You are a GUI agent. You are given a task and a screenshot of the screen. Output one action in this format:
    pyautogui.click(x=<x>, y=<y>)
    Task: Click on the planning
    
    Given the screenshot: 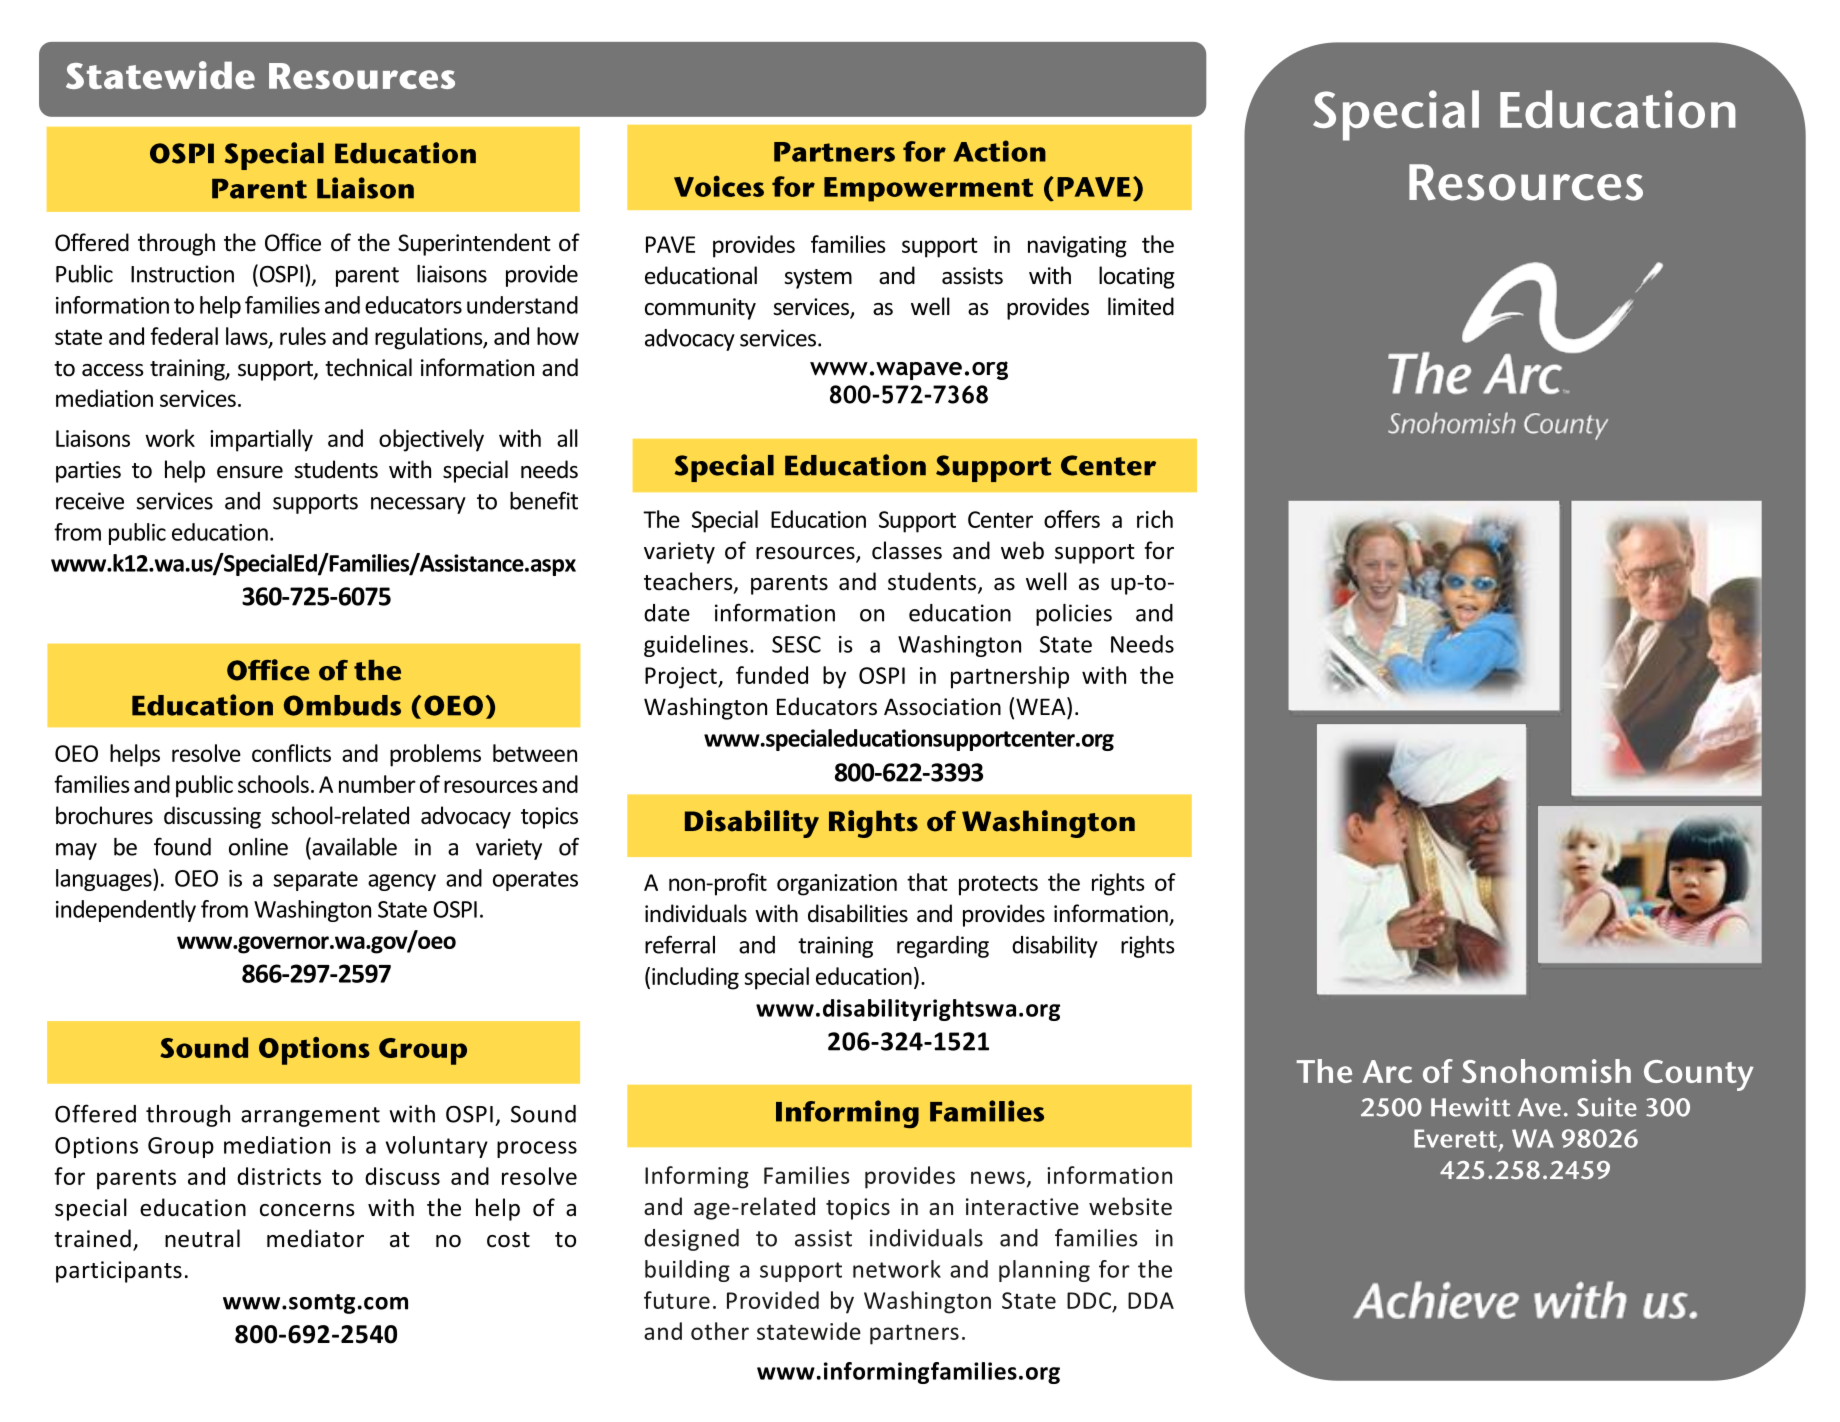 What is the action you would take?
    pyautogui.click(x=1044, y=1271)
